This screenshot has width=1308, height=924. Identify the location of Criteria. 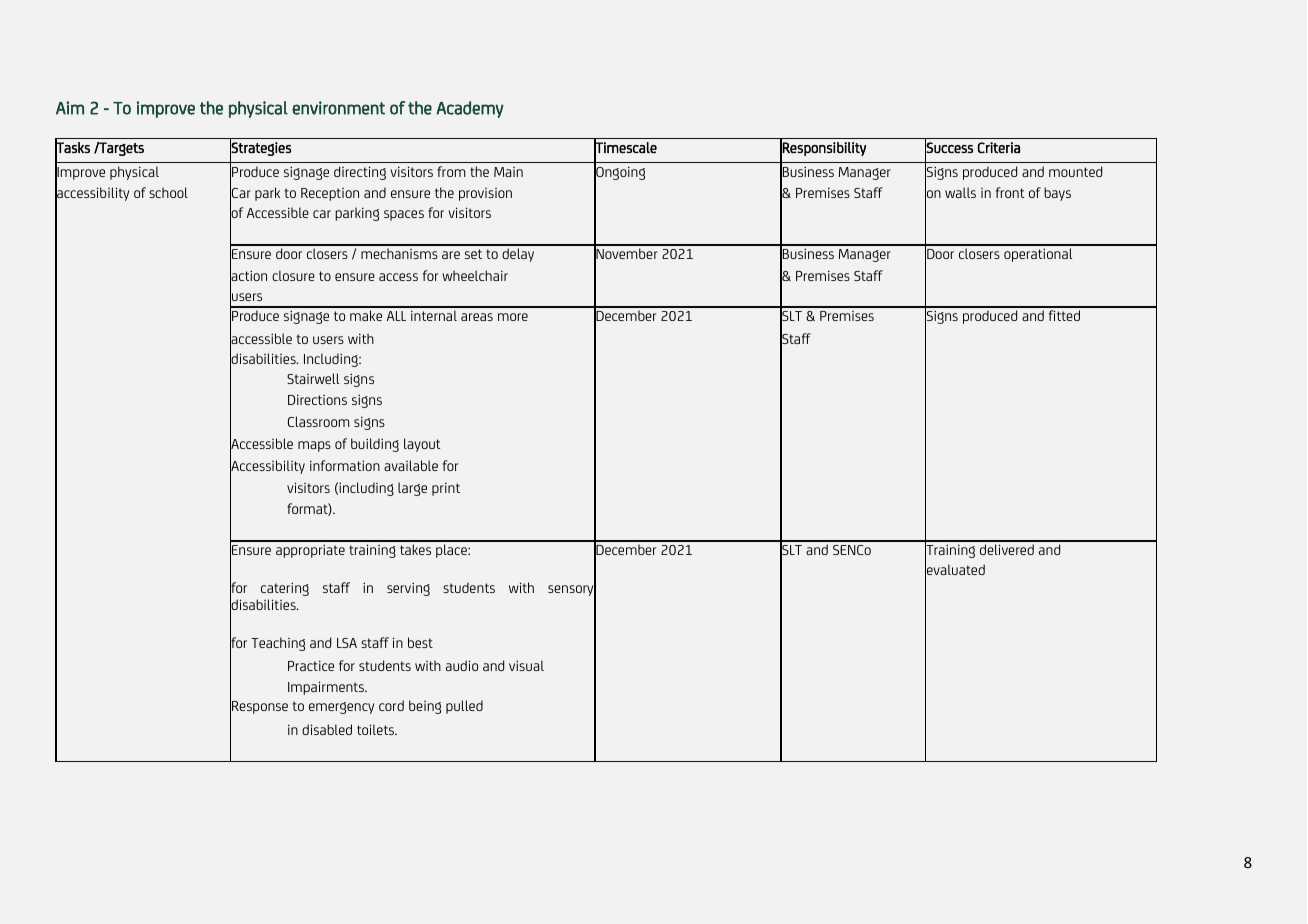
(999, 147).
